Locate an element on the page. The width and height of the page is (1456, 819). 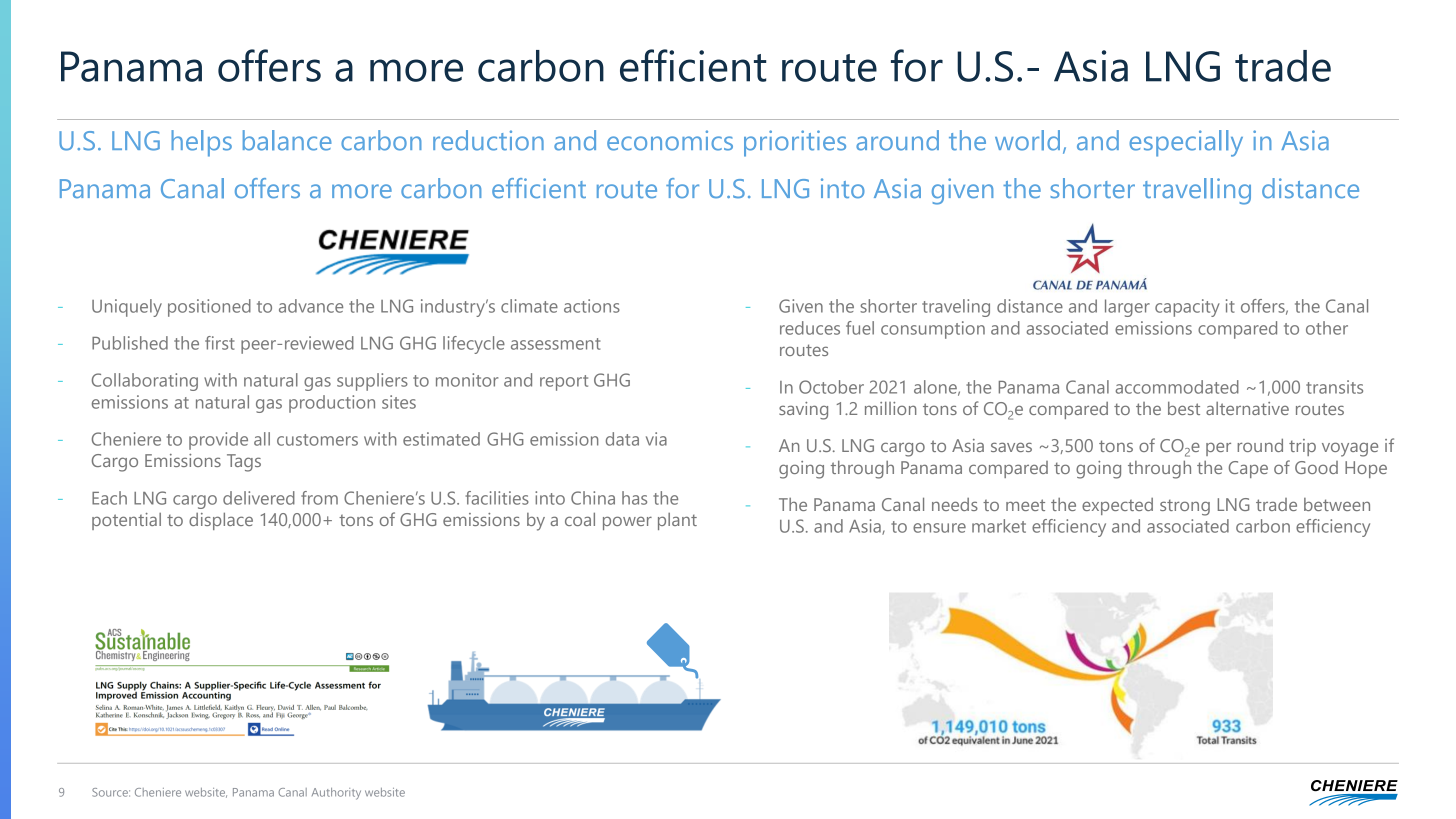
via is located at coordinates (656, 439).
